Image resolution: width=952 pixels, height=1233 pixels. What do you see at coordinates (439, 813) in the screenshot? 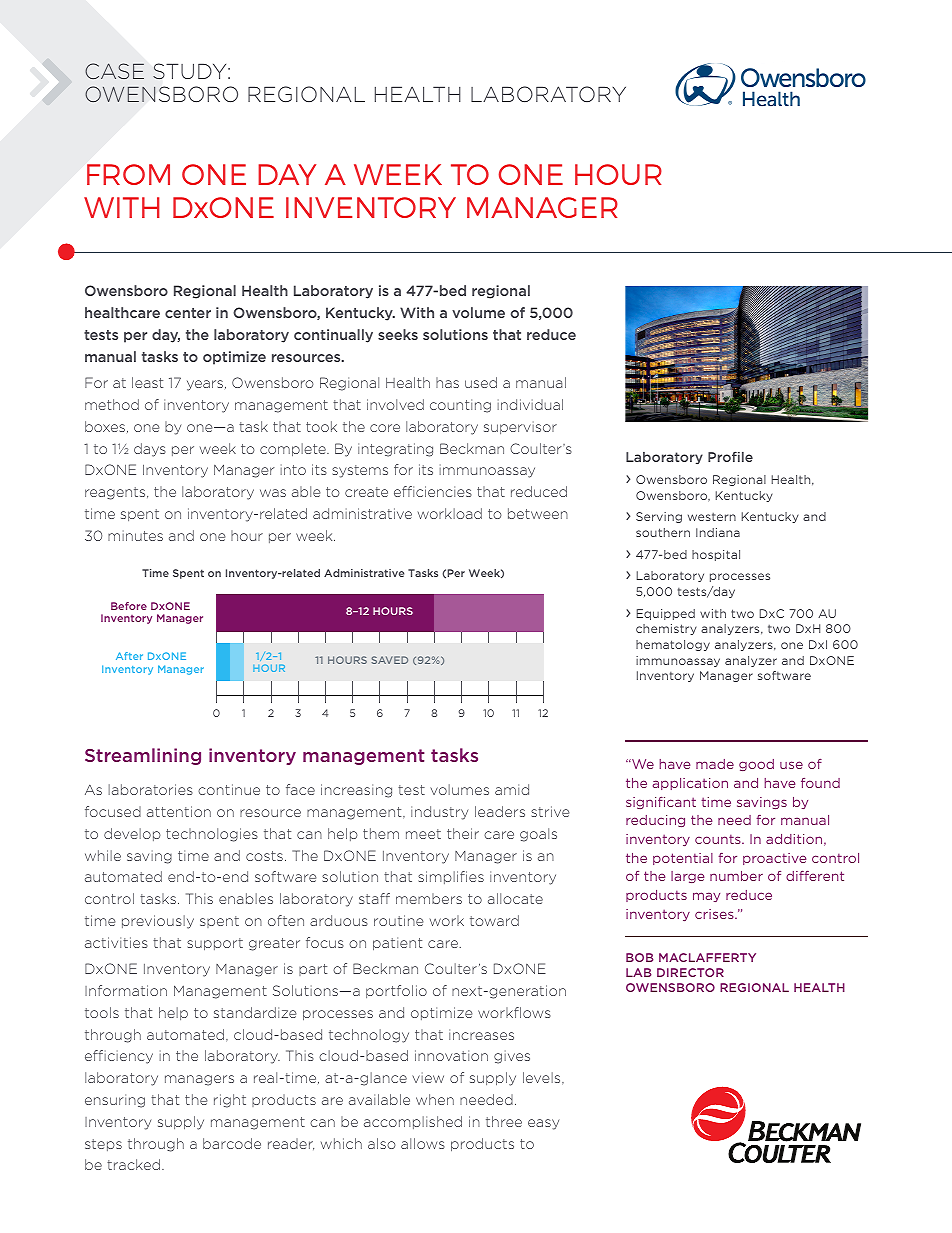
I see `industry` at bounding box center [439, 813].
